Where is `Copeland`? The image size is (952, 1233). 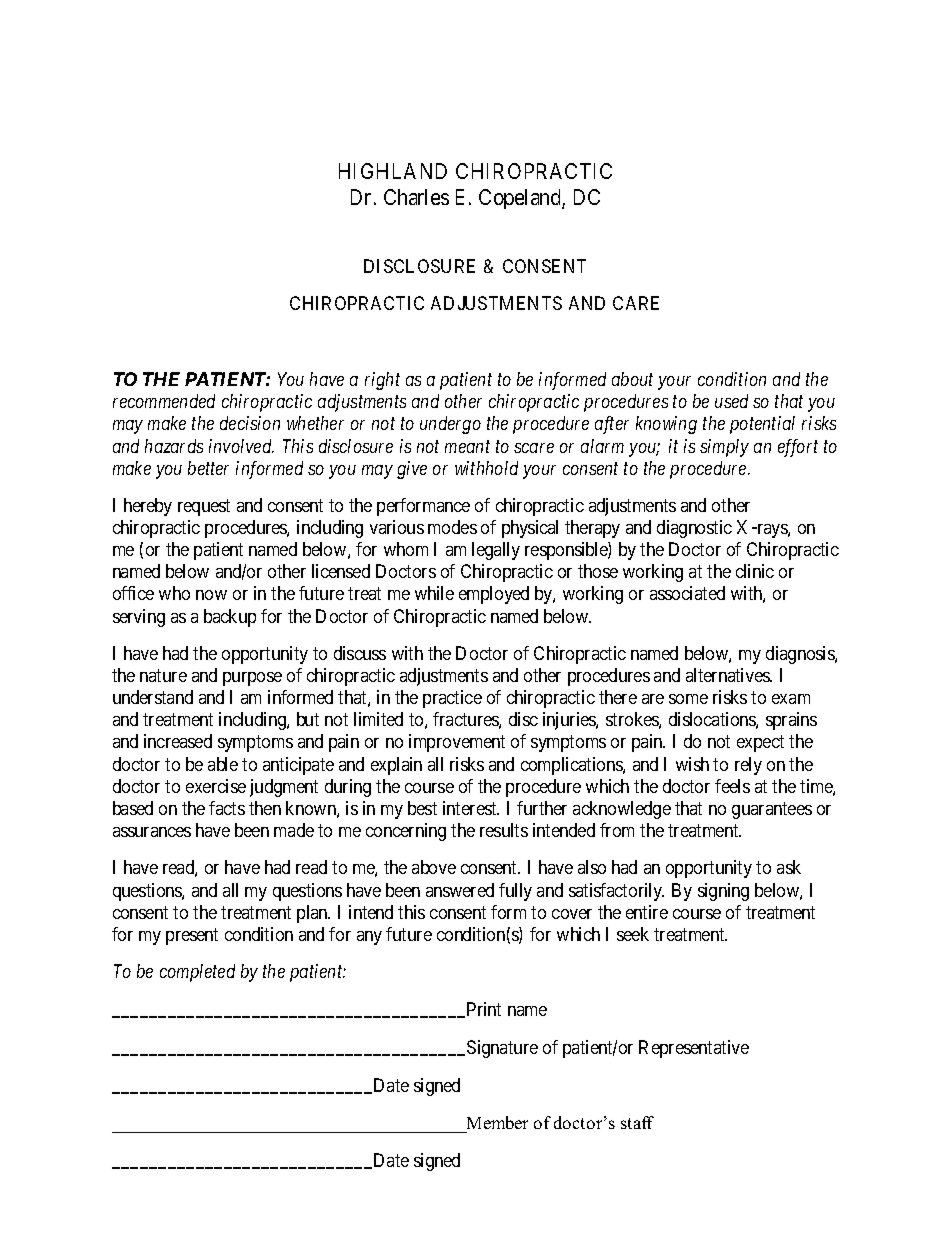
Copeland is located at coordinates (521, 199).
